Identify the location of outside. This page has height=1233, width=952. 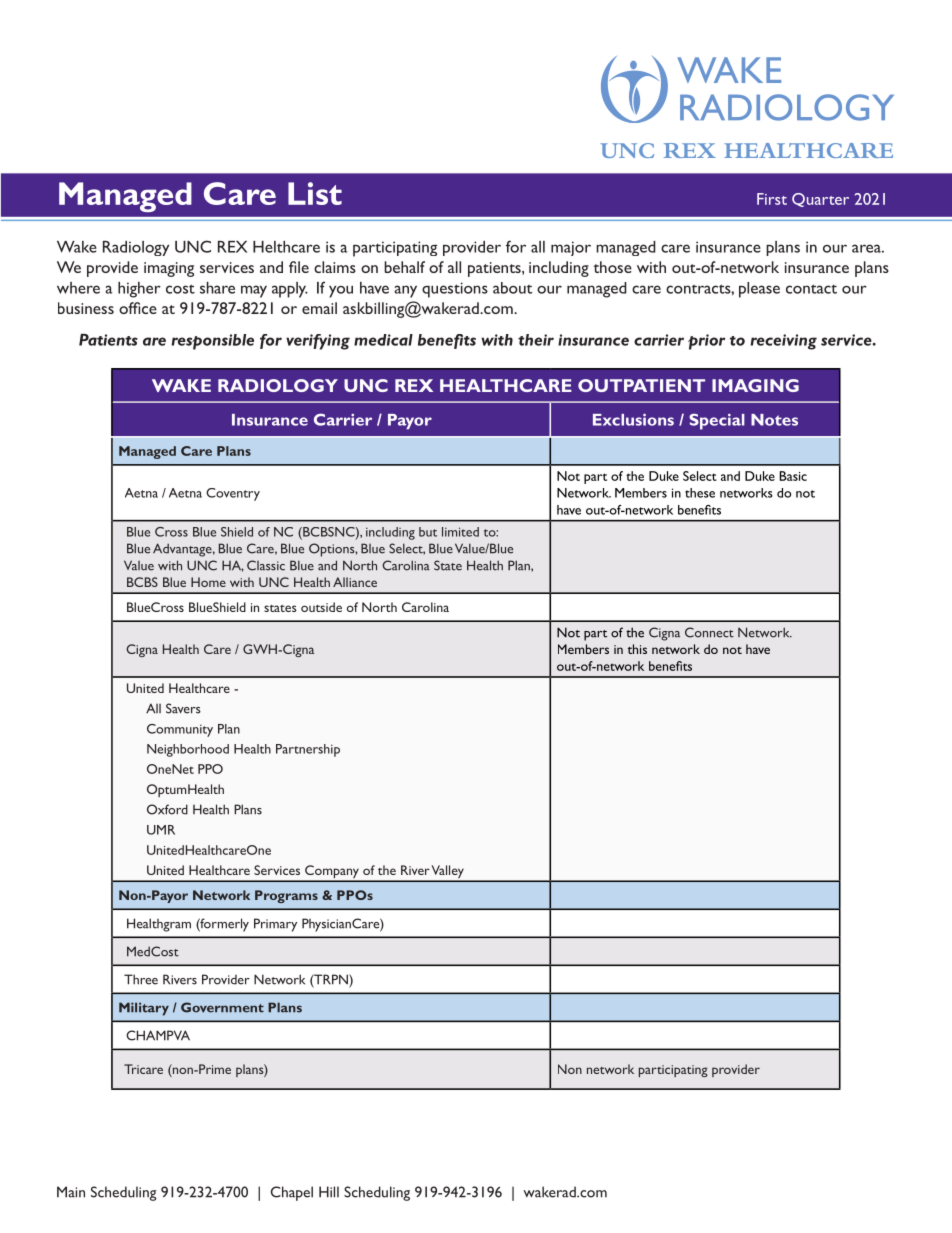
(321, 607).
